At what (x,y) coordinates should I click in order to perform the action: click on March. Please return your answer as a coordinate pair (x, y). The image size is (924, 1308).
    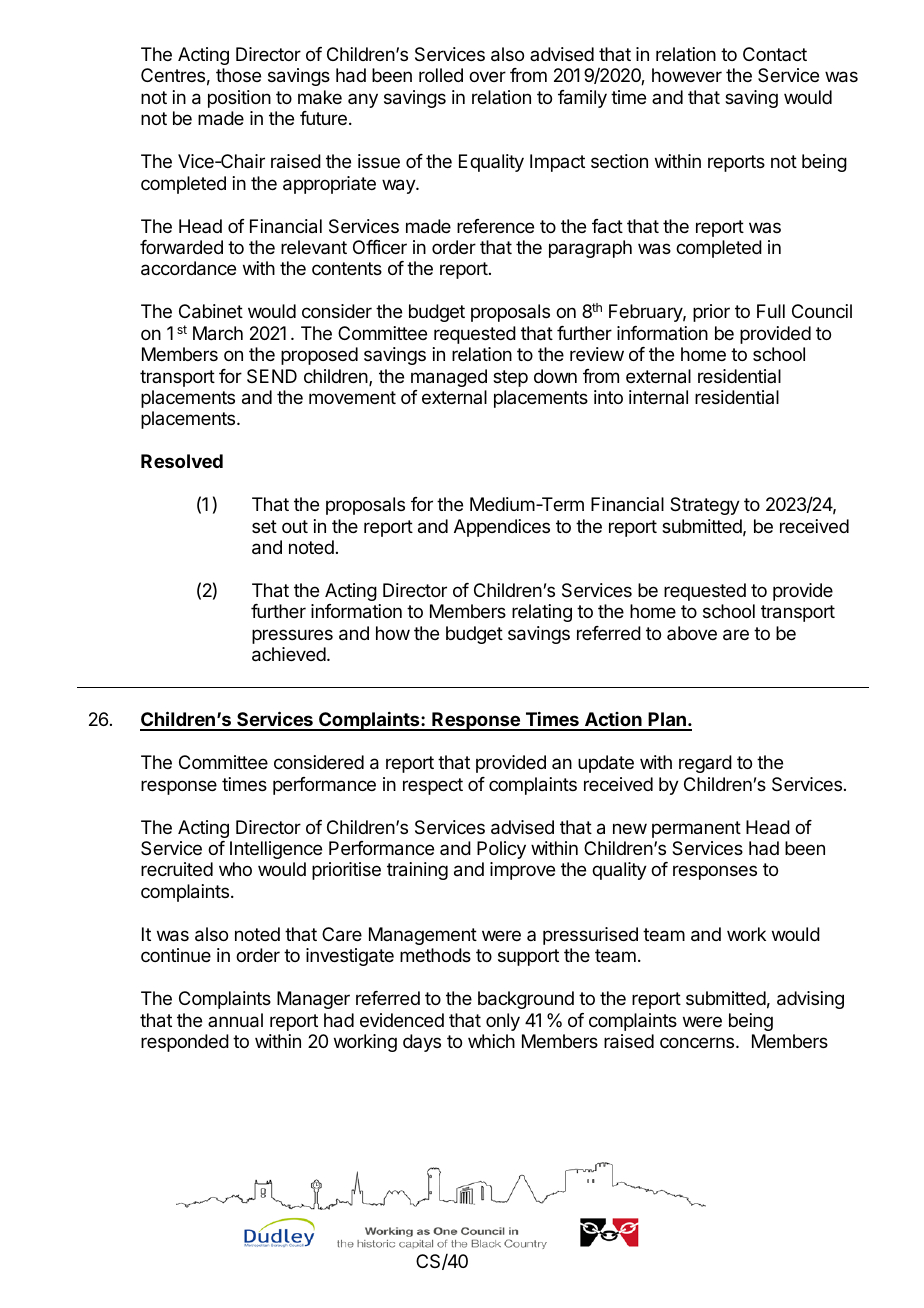
    Looking at the image, I should click on (218, 333).
